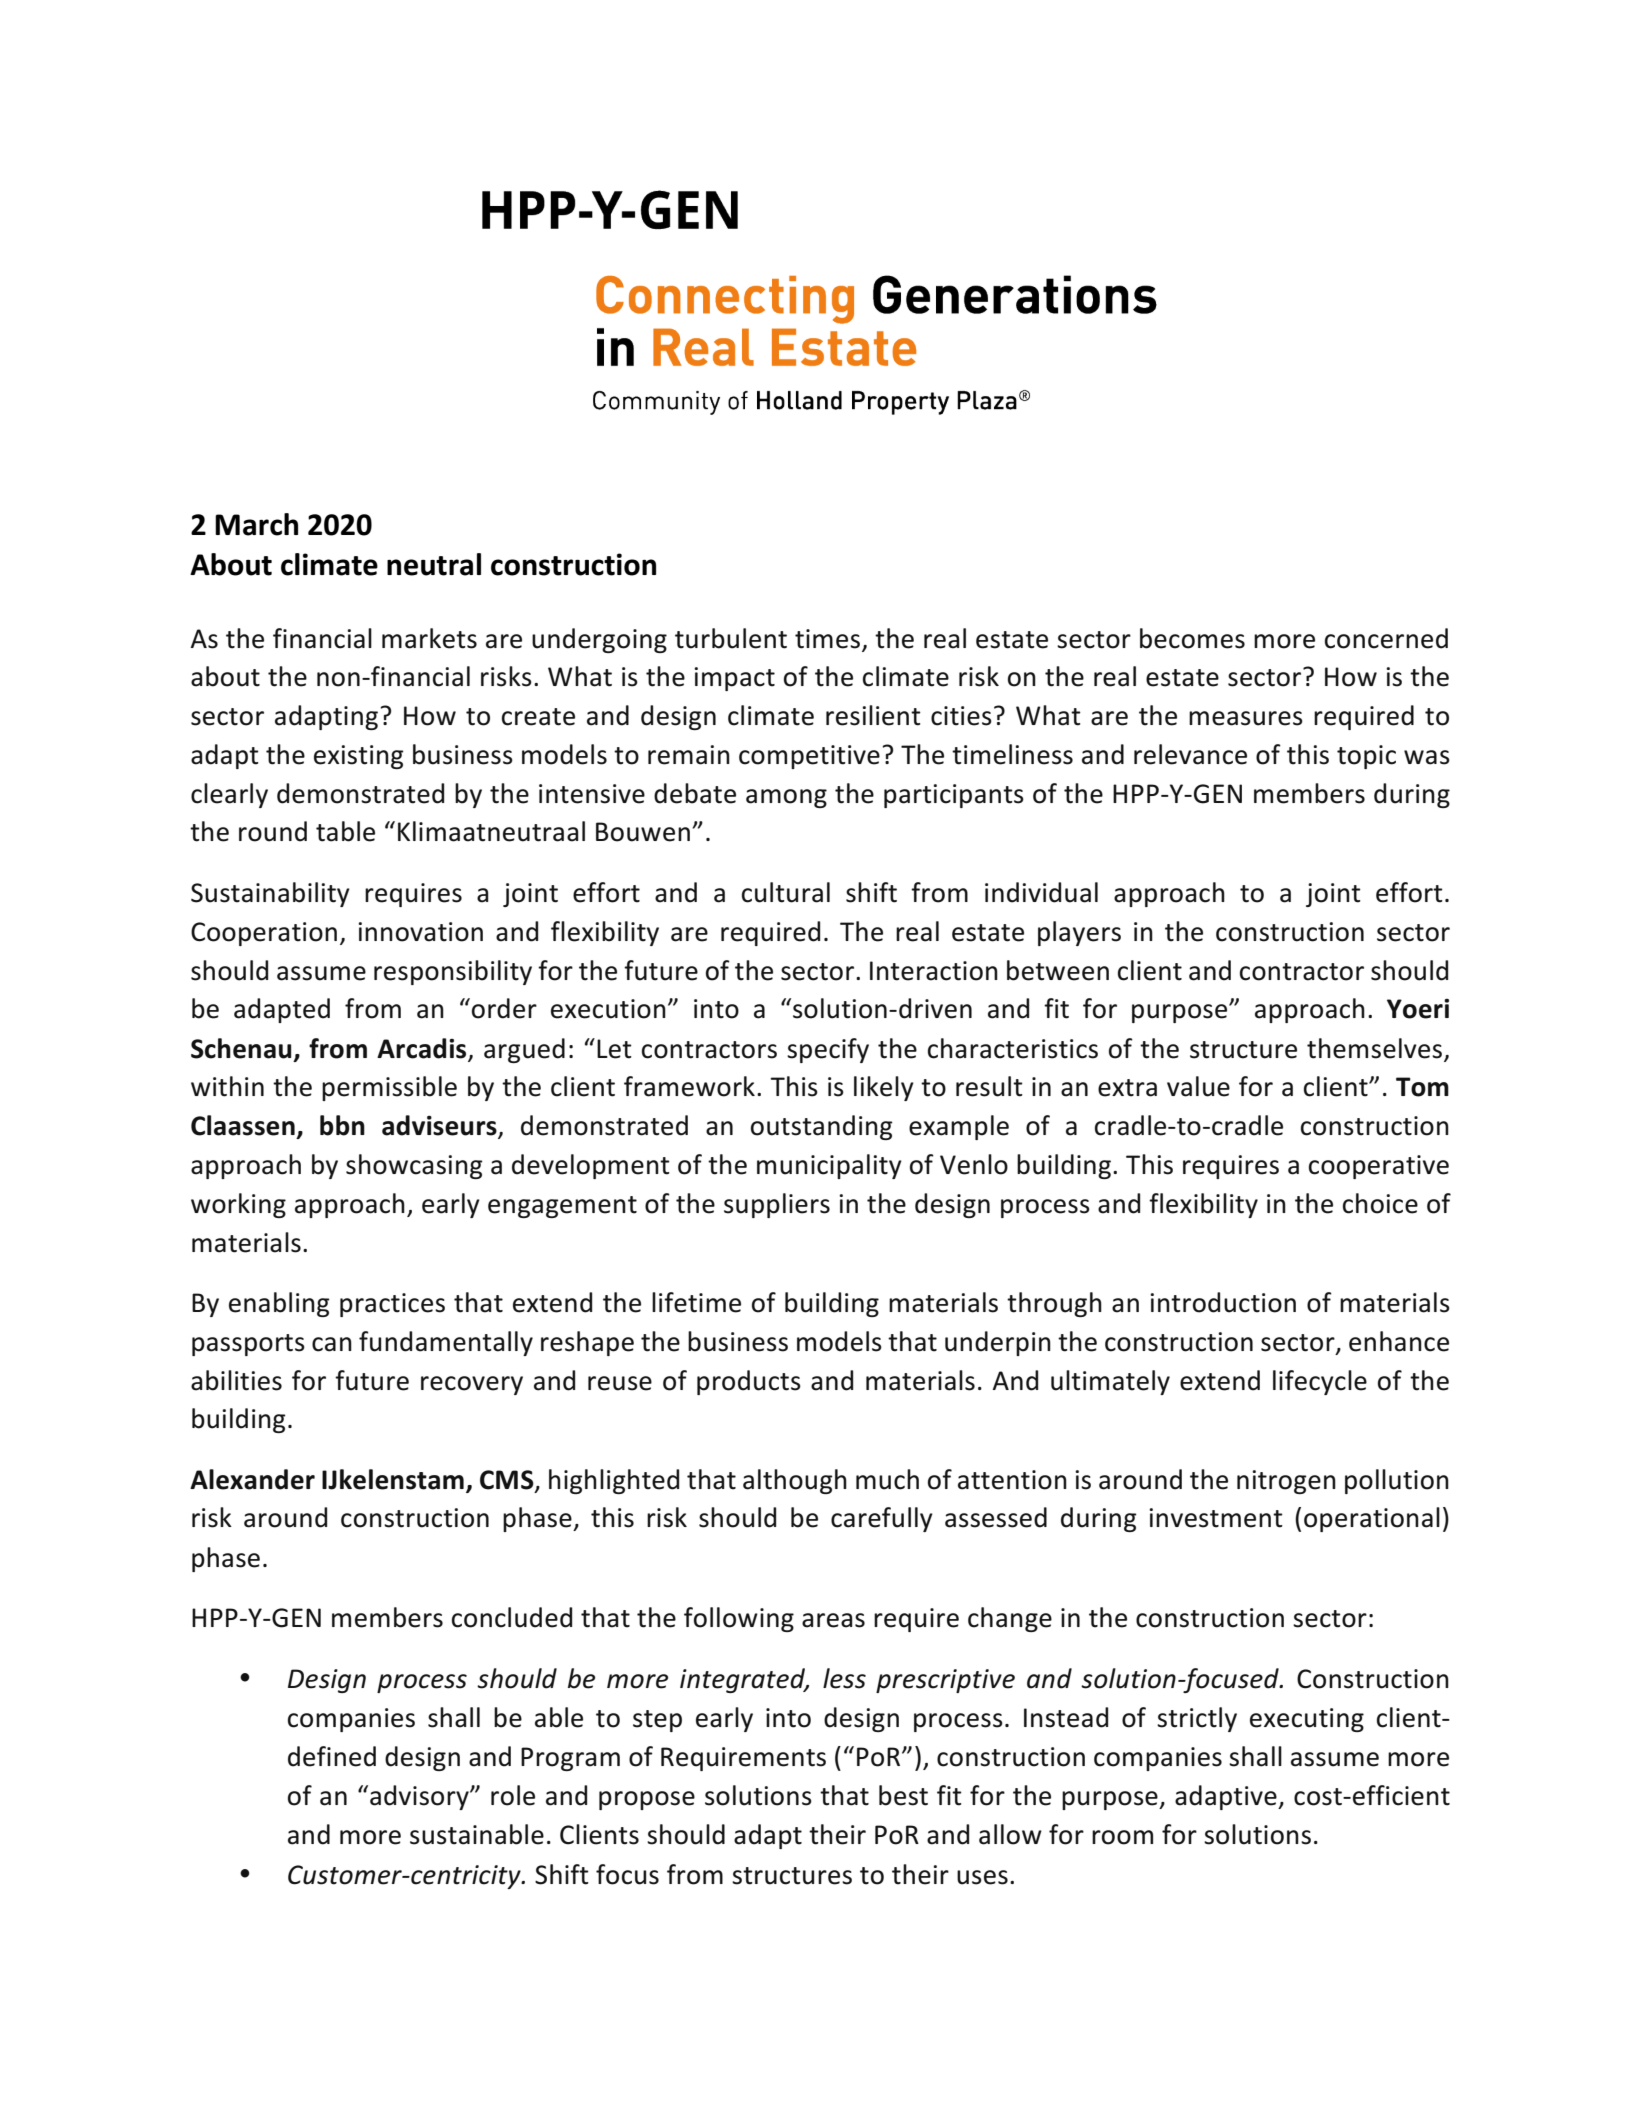  Describe the element at coordinates (420, 1797) in the document. I see `advisory` at that location.
